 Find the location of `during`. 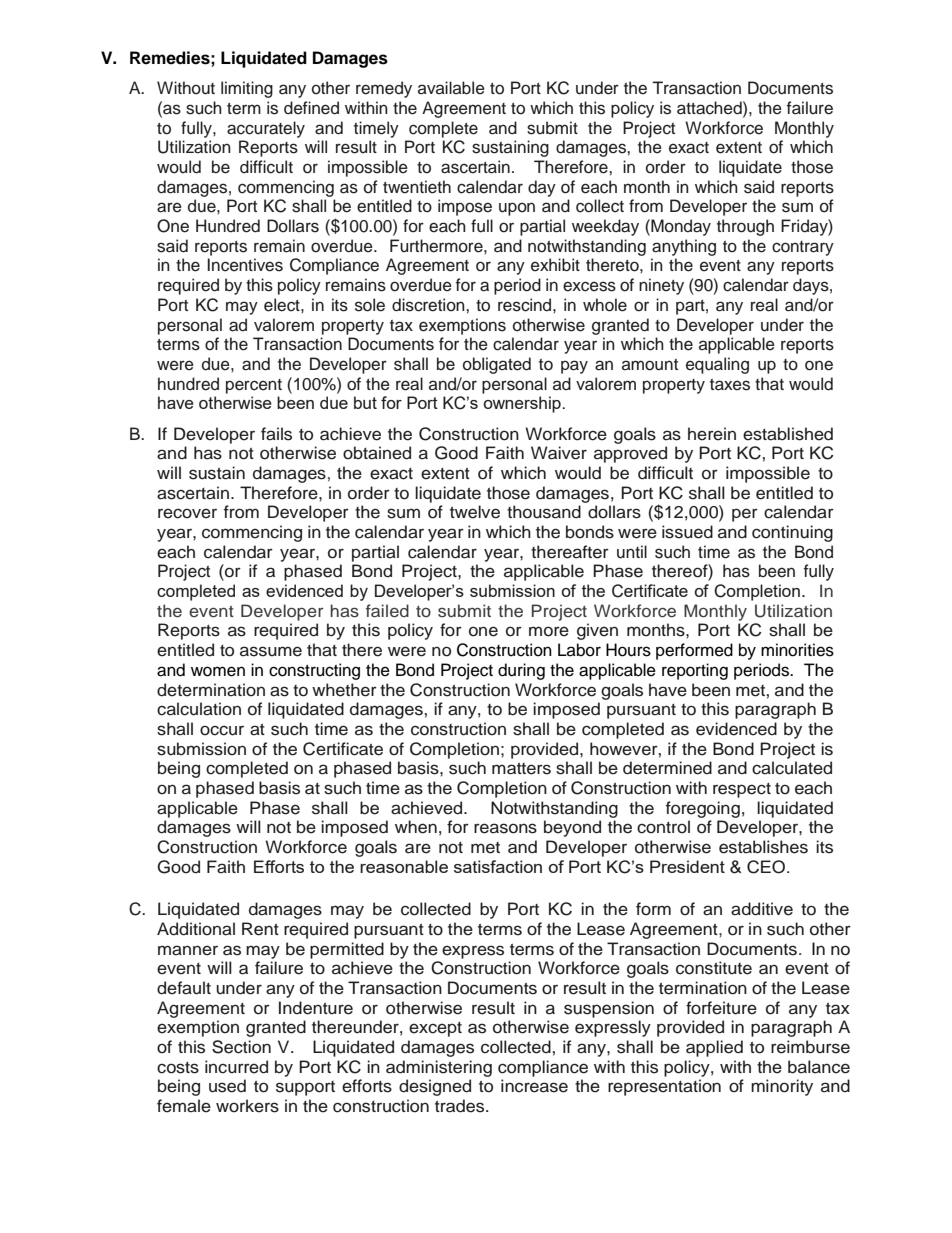

during is located at coordinates (521, 671).
